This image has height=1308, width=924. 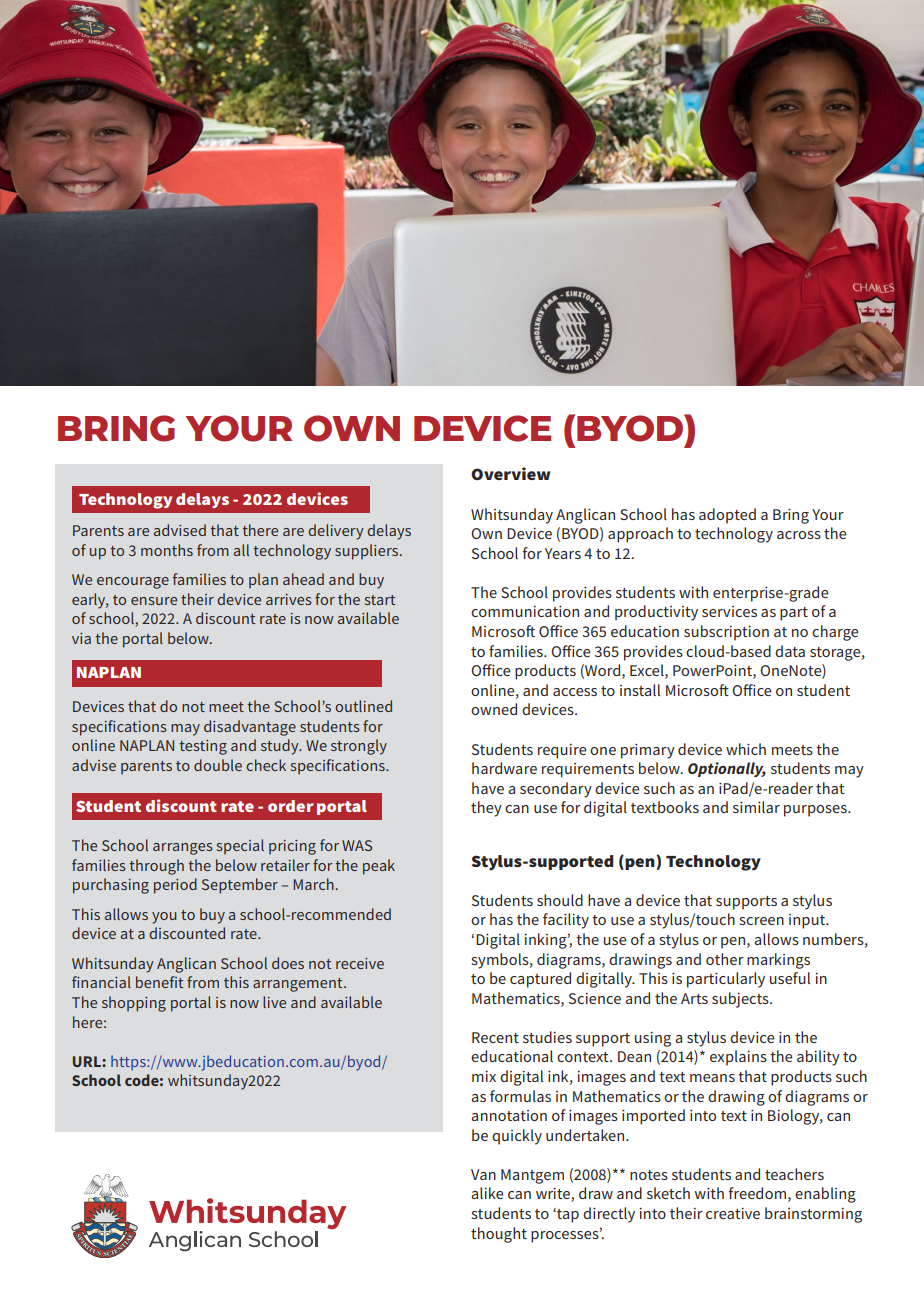 I want to click on months, so click(x=167, y=550).
